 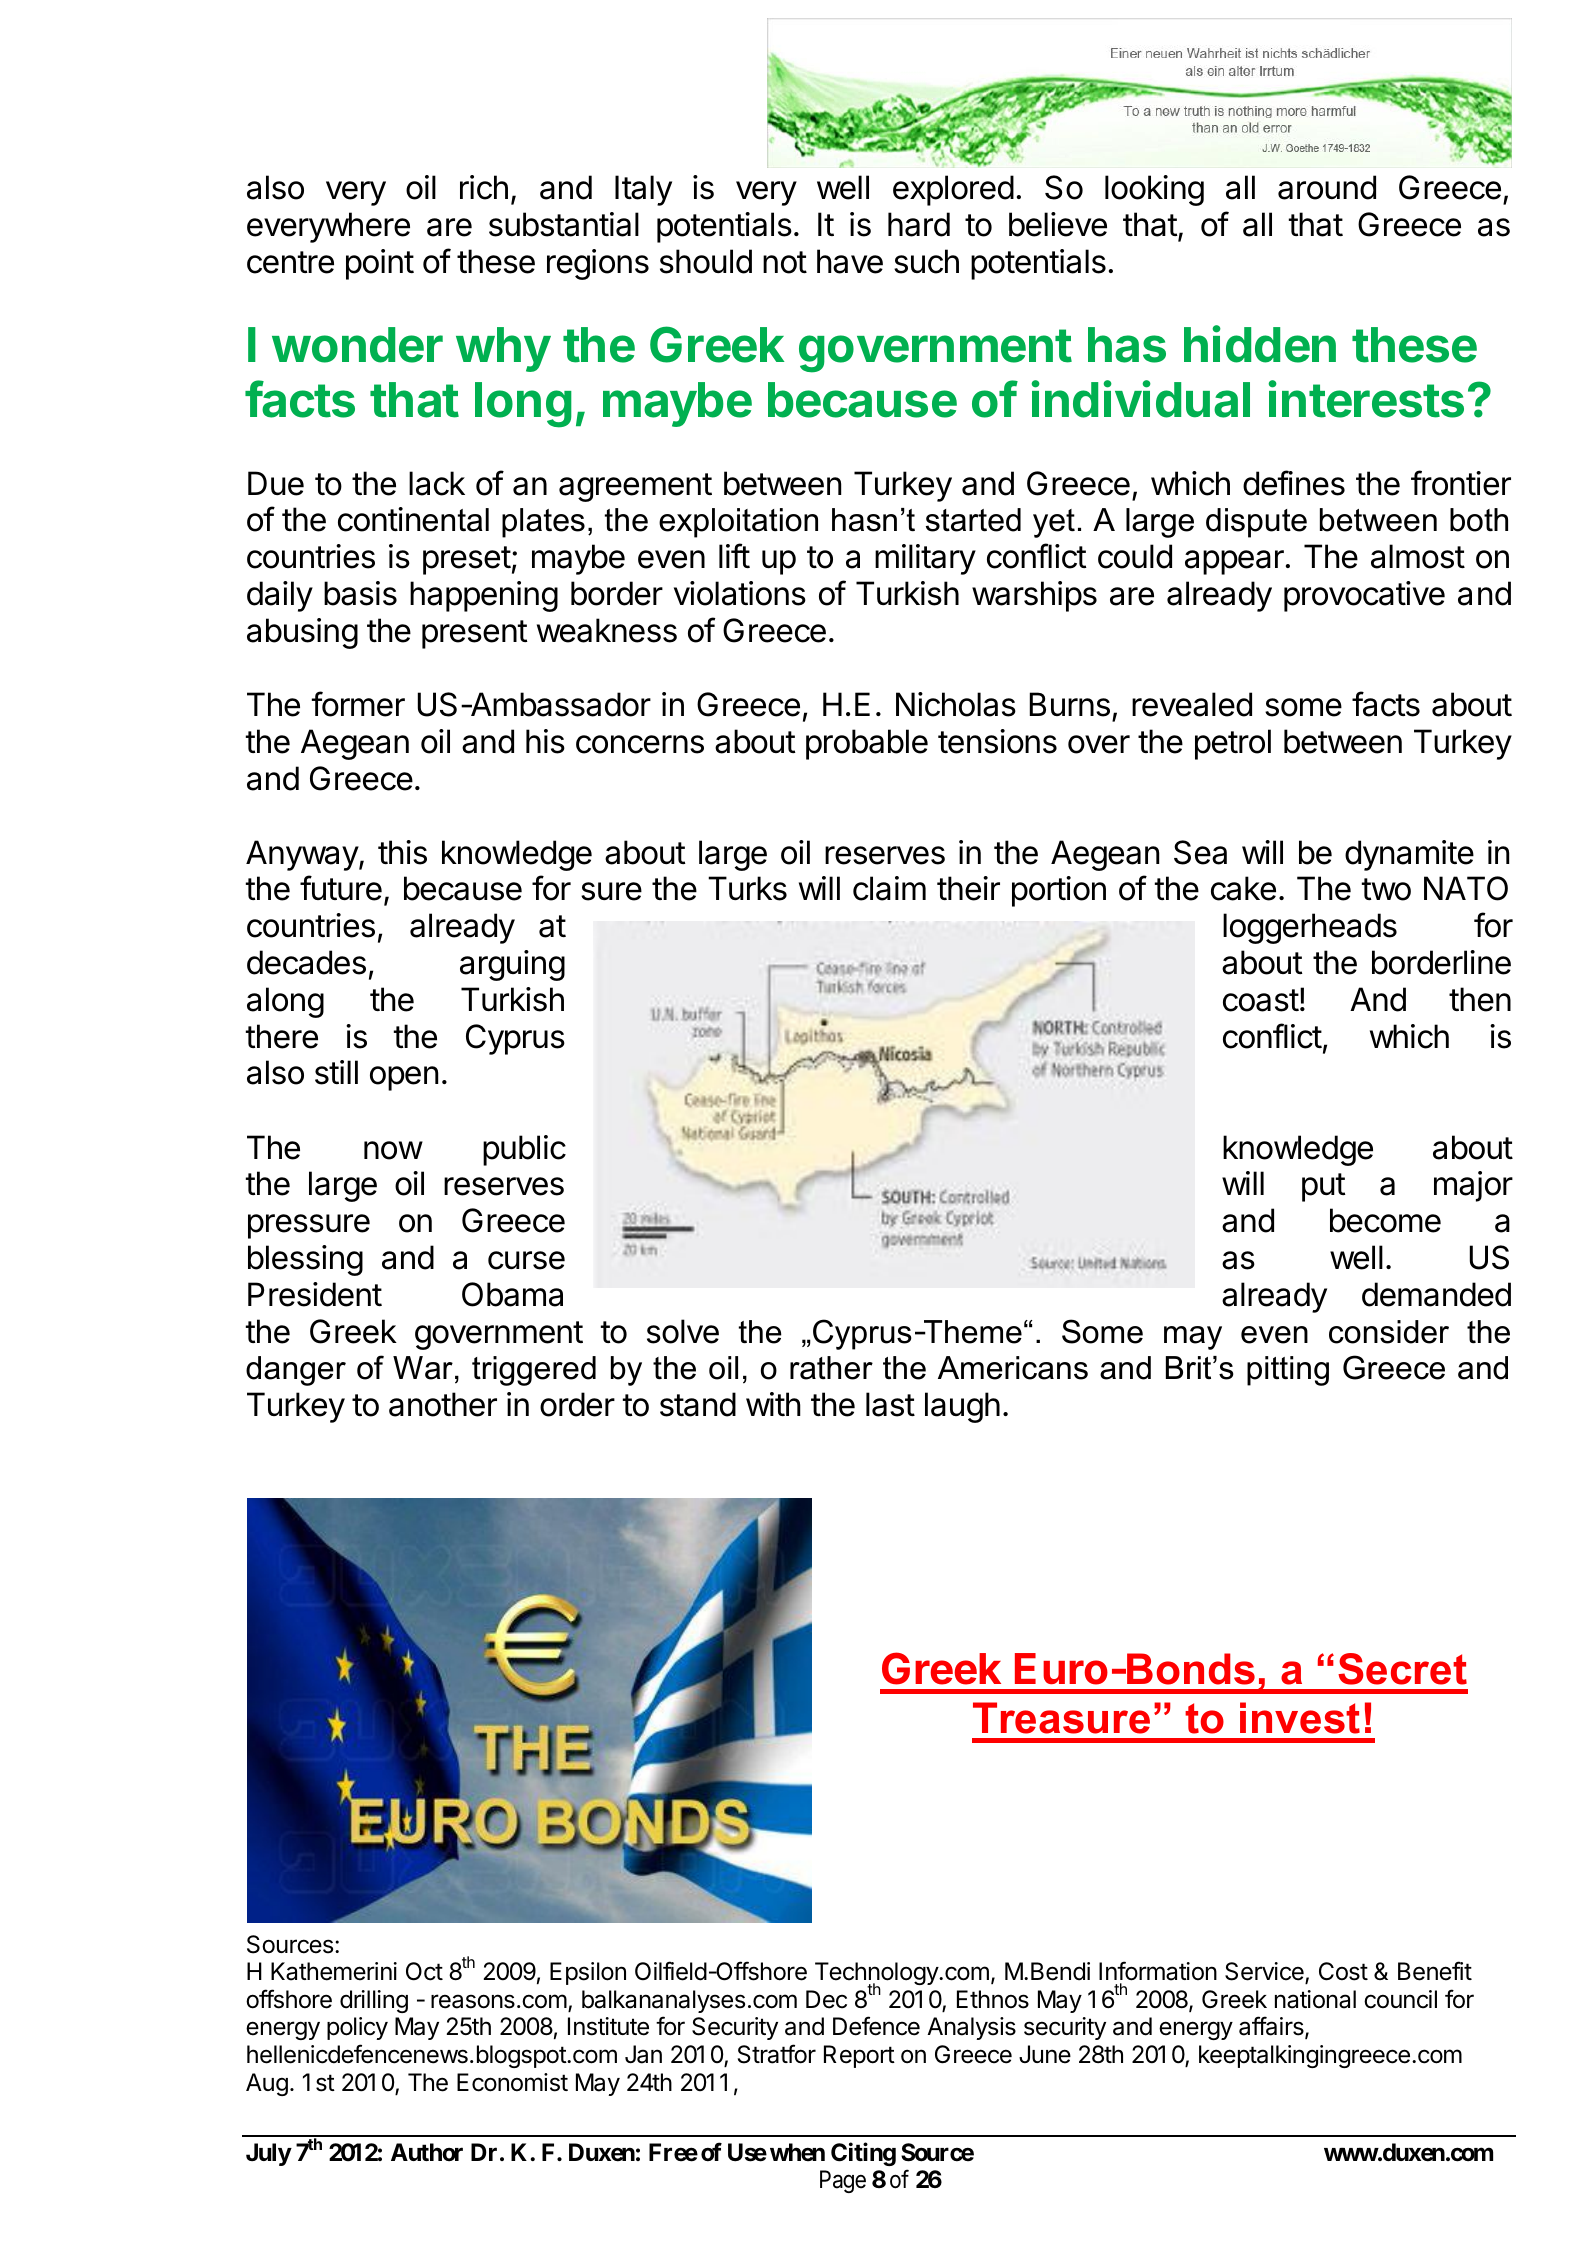 I want to click on have, so click(x=850, y=261).
